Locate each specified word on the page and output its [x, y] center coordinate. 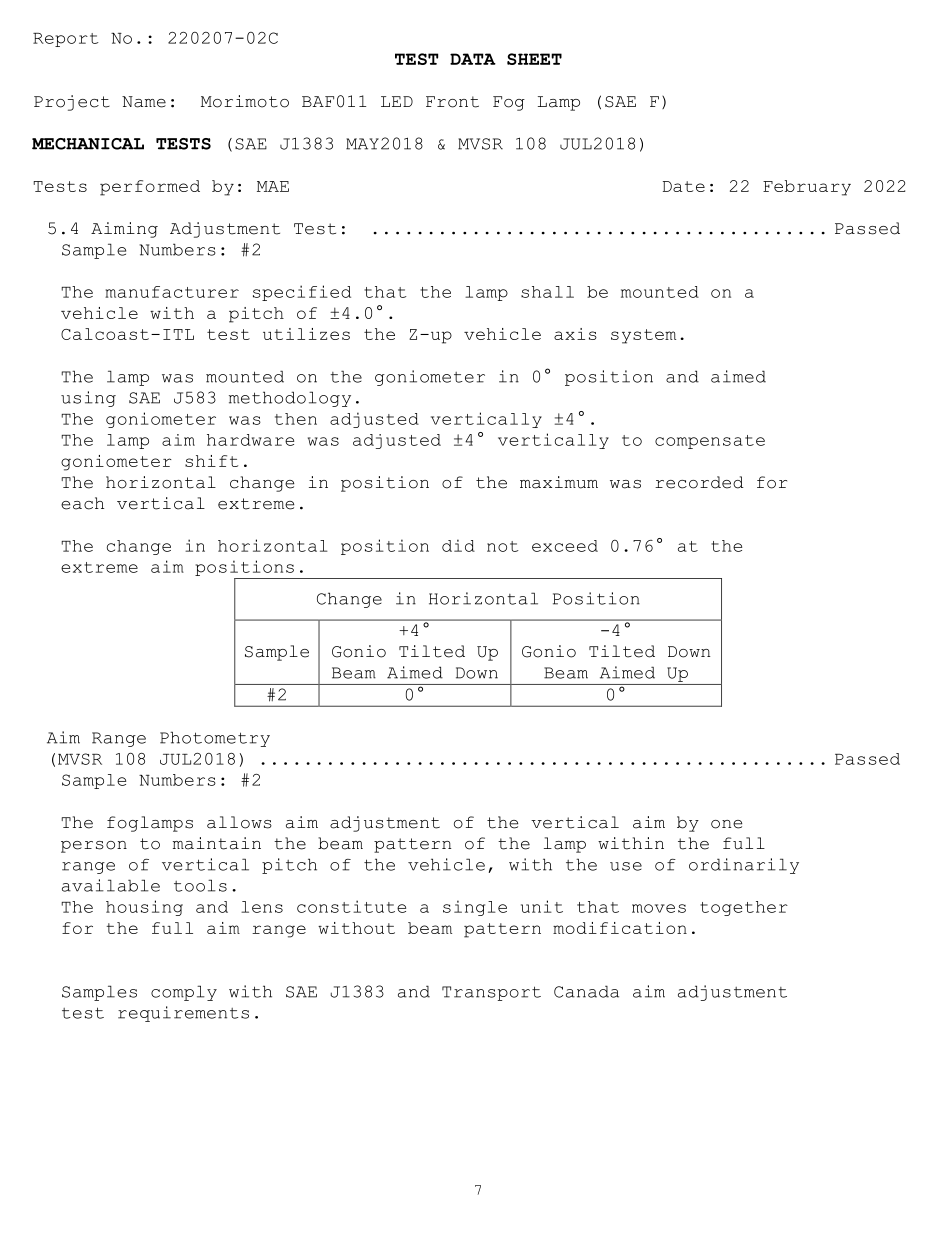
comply [184, 993]
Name [144, 102]
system [643, 336]
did [458, 545]
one [726, 824]
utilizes [306, 334]
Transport [491, 993]
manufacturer [172, 292]
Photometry [215, 739]
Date [684, 186]
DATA [473, 59]
